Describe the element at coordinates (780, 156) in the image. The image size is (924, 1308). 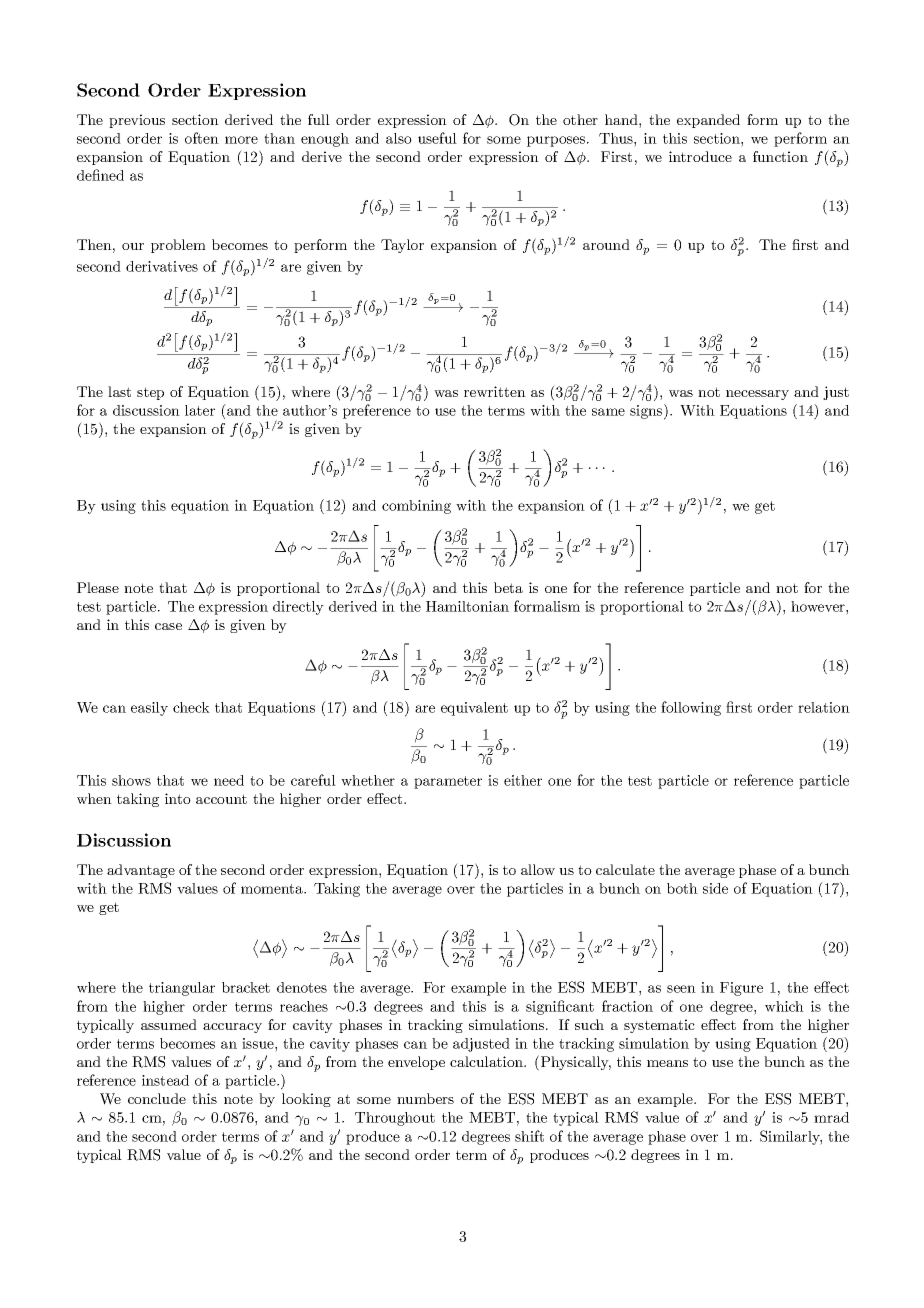
I see `function` at that location.
